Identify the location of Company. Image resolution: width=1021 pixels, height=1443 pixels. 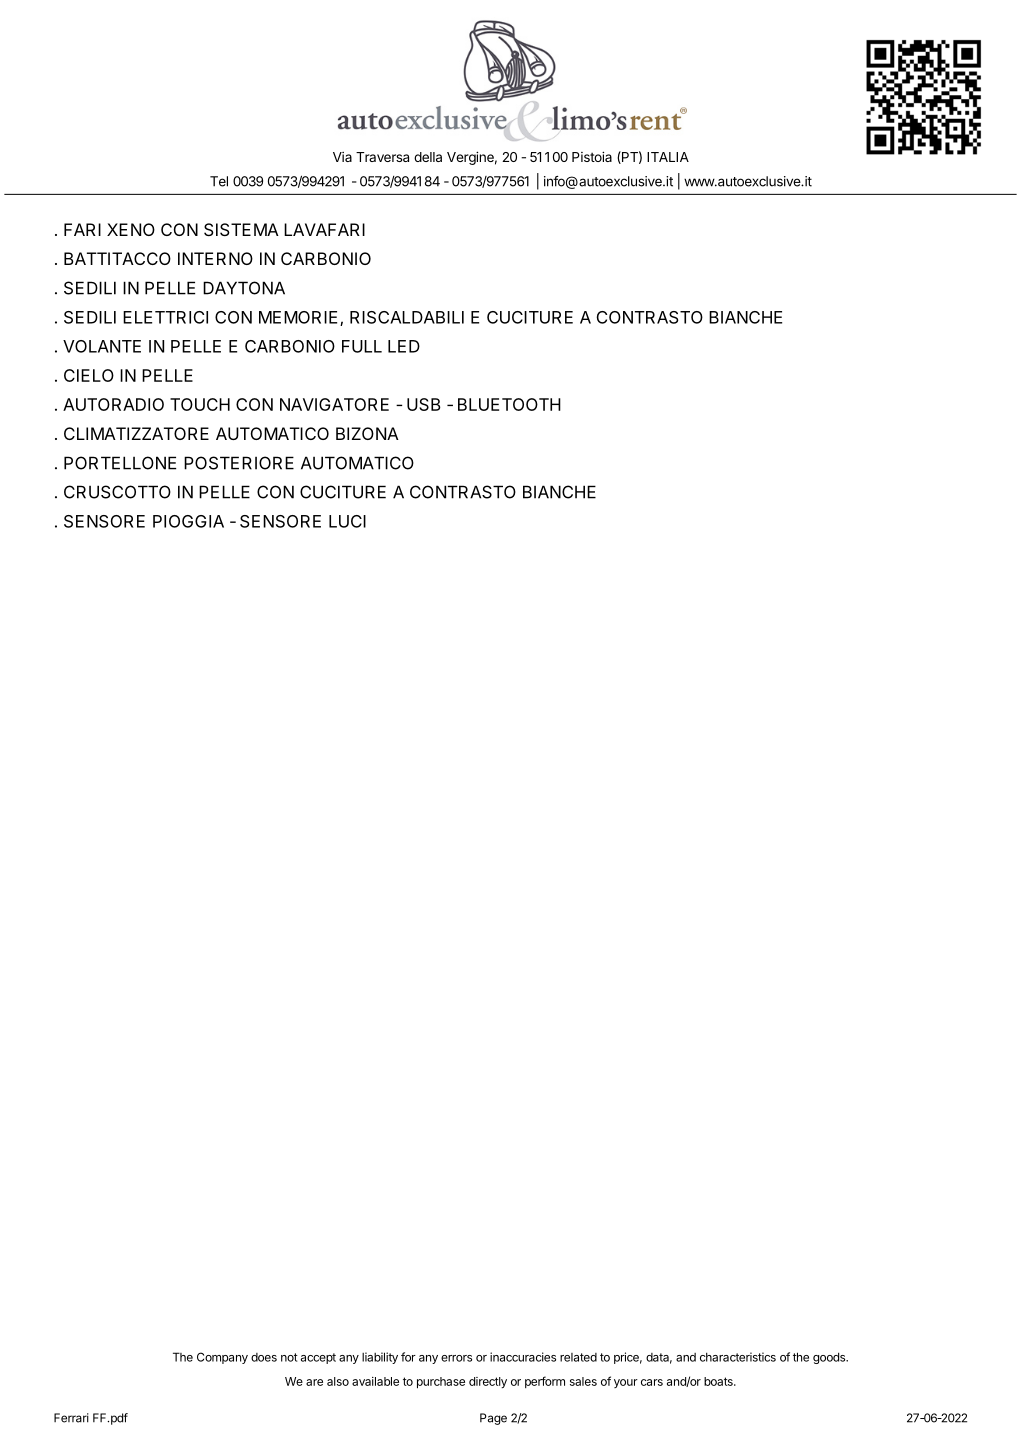
(222, 1358).
